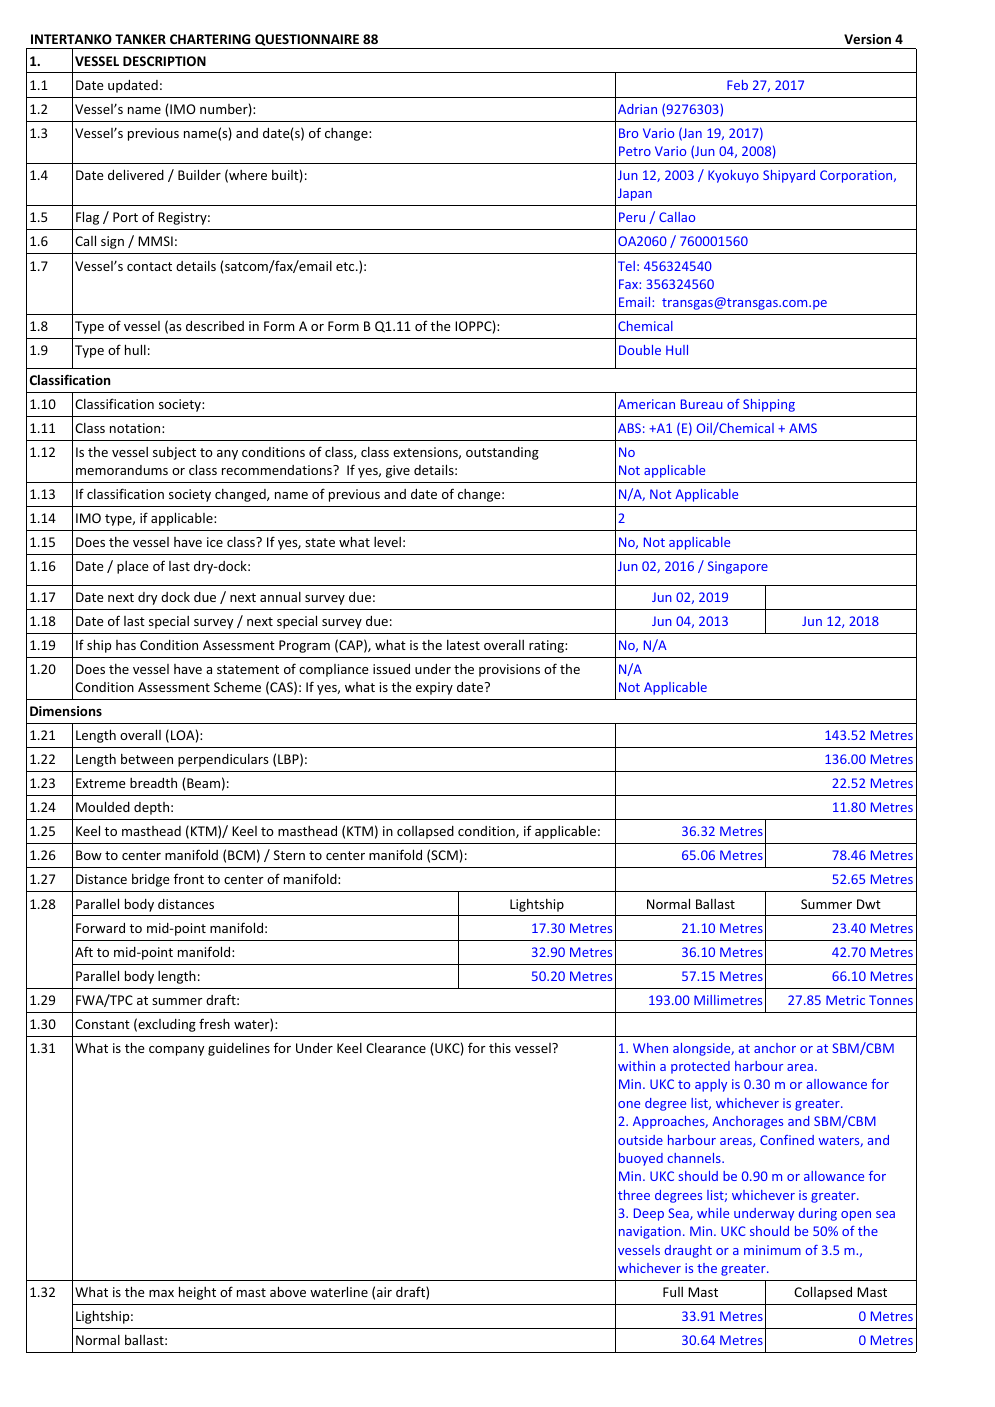 Image resolution: width=995 pixels, height=1407 pixels. Describe the element at coordinates (845, 1000) in the screenshot. I see `Metric` at that location.
